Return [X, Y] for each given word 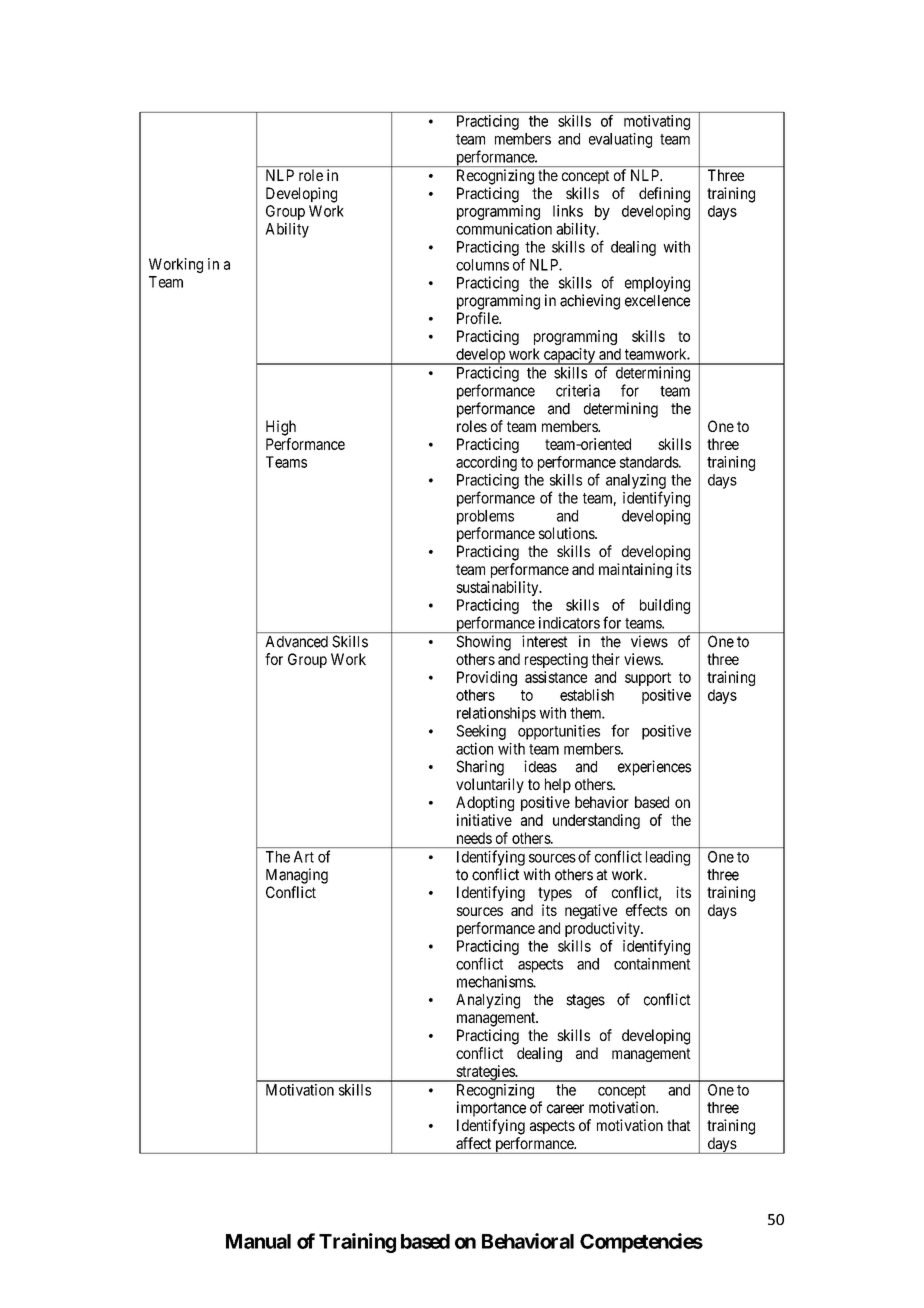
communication [504, 229]
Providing [487, 678]
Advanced [297, 642]
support [648, 679]
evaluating [620, 140]
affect [473, 1143]
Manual [258, 1241]
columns [482, 265]
